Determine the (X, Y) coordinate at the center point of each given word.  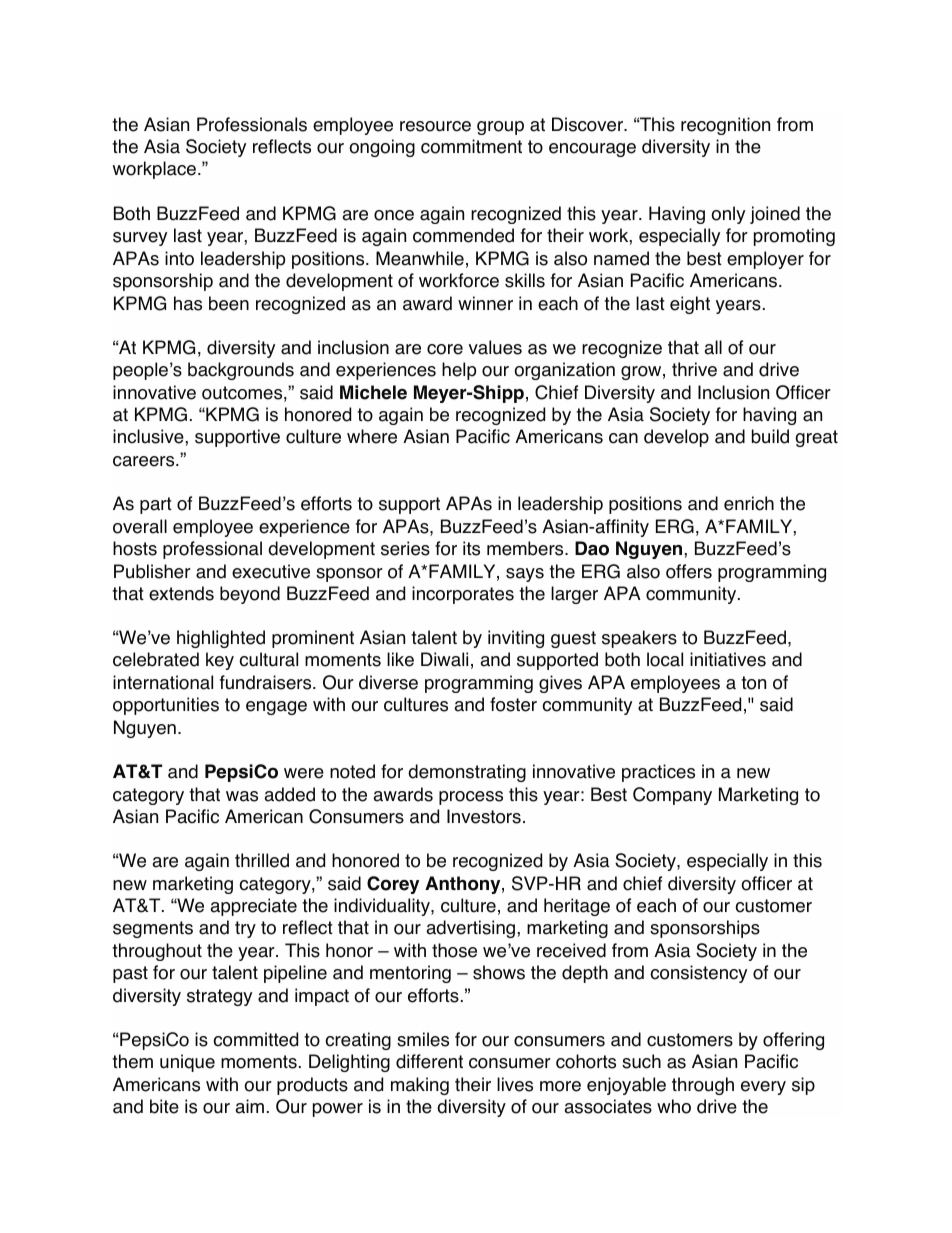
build (770, 436)
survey (140, 239)
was (242, 796)
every (763, 1088)
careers (145, 461)
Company (672, 796)
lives (515, 1084)
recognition (725, 126)
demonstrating (467, 773)
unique (187, 1063)
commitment (471, 146)
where (372, 436)
